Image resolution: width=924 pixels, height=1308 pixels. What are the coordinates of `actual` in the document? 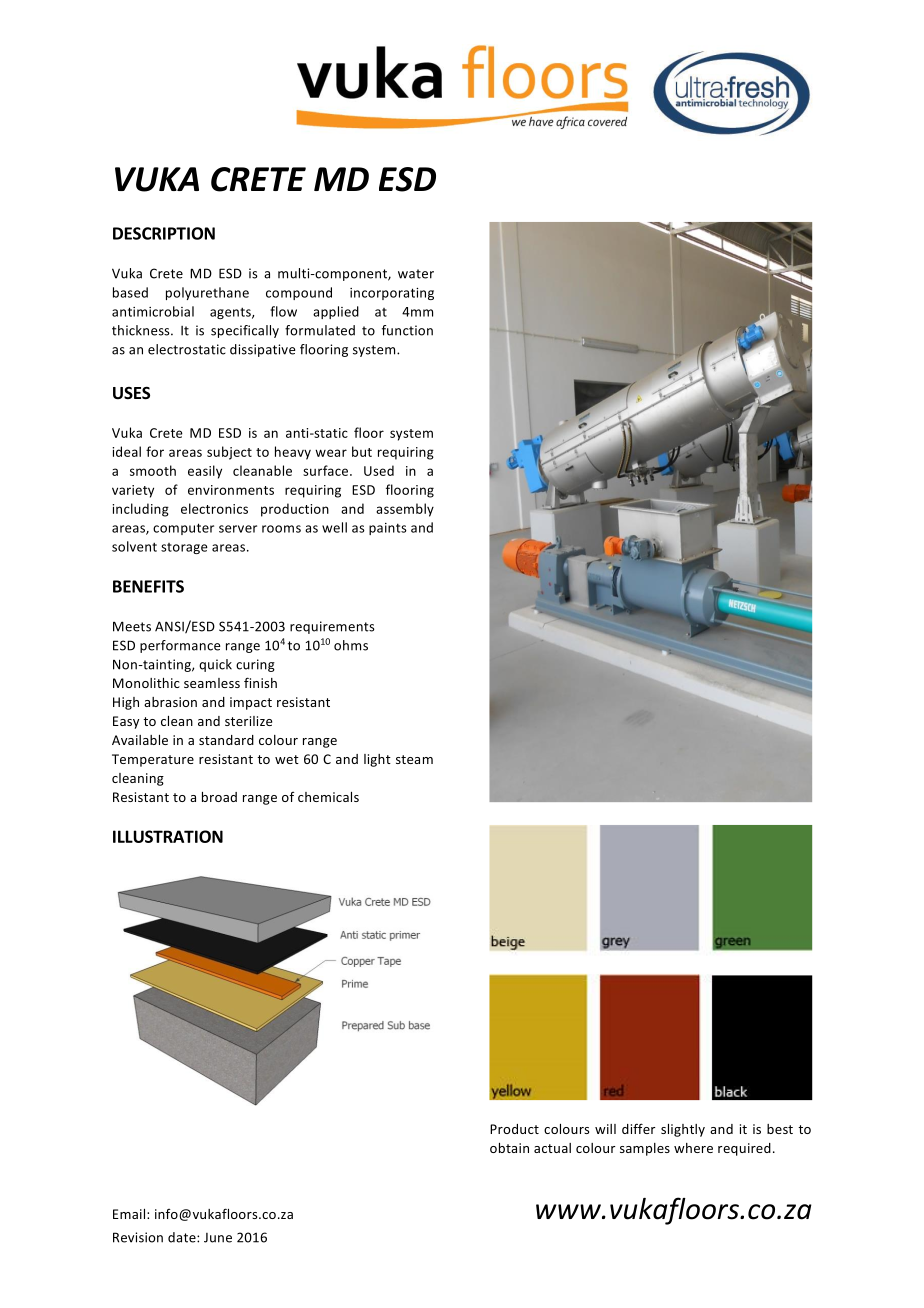 It's located at (552, 1148).
